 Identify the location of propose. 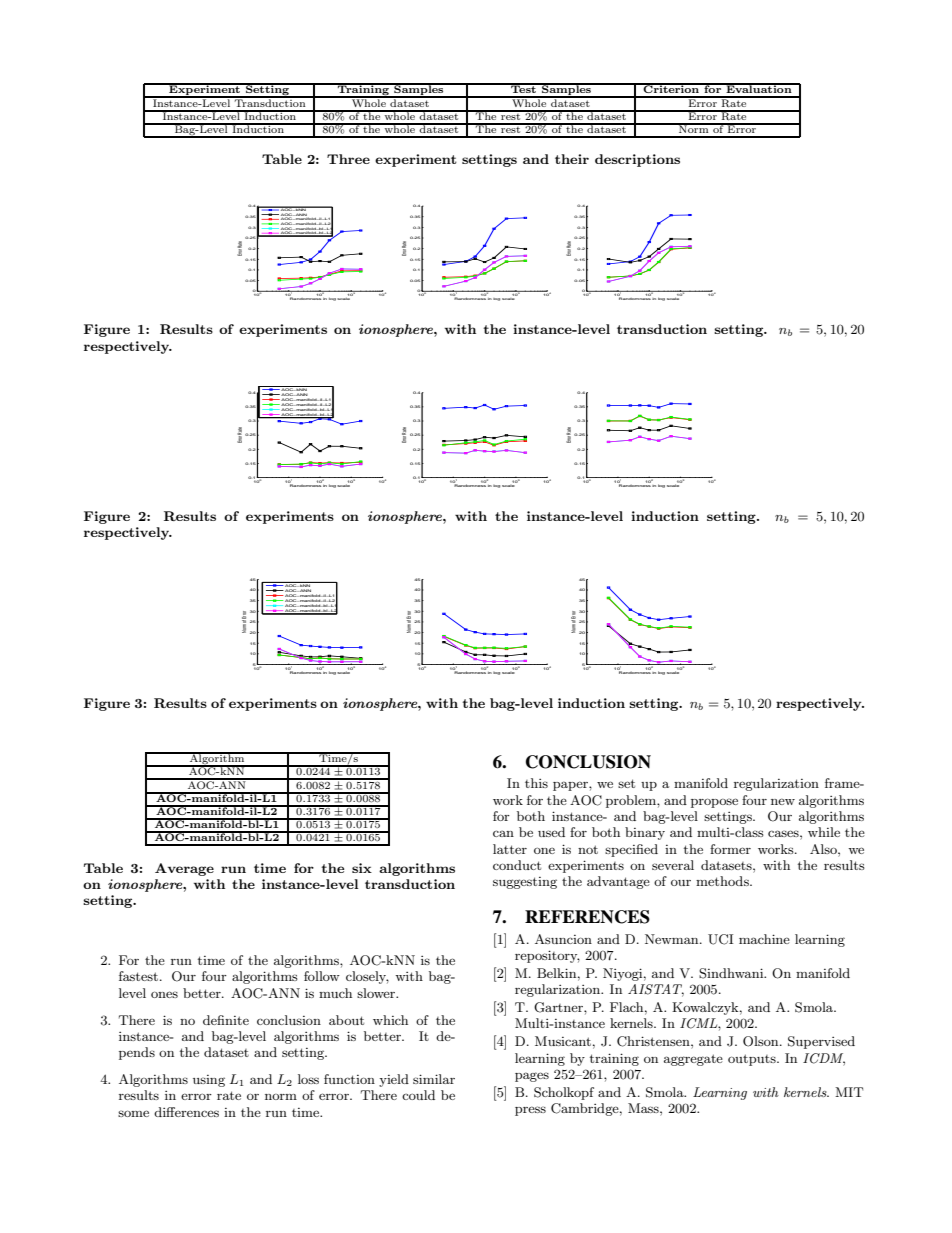
(714, 803).
